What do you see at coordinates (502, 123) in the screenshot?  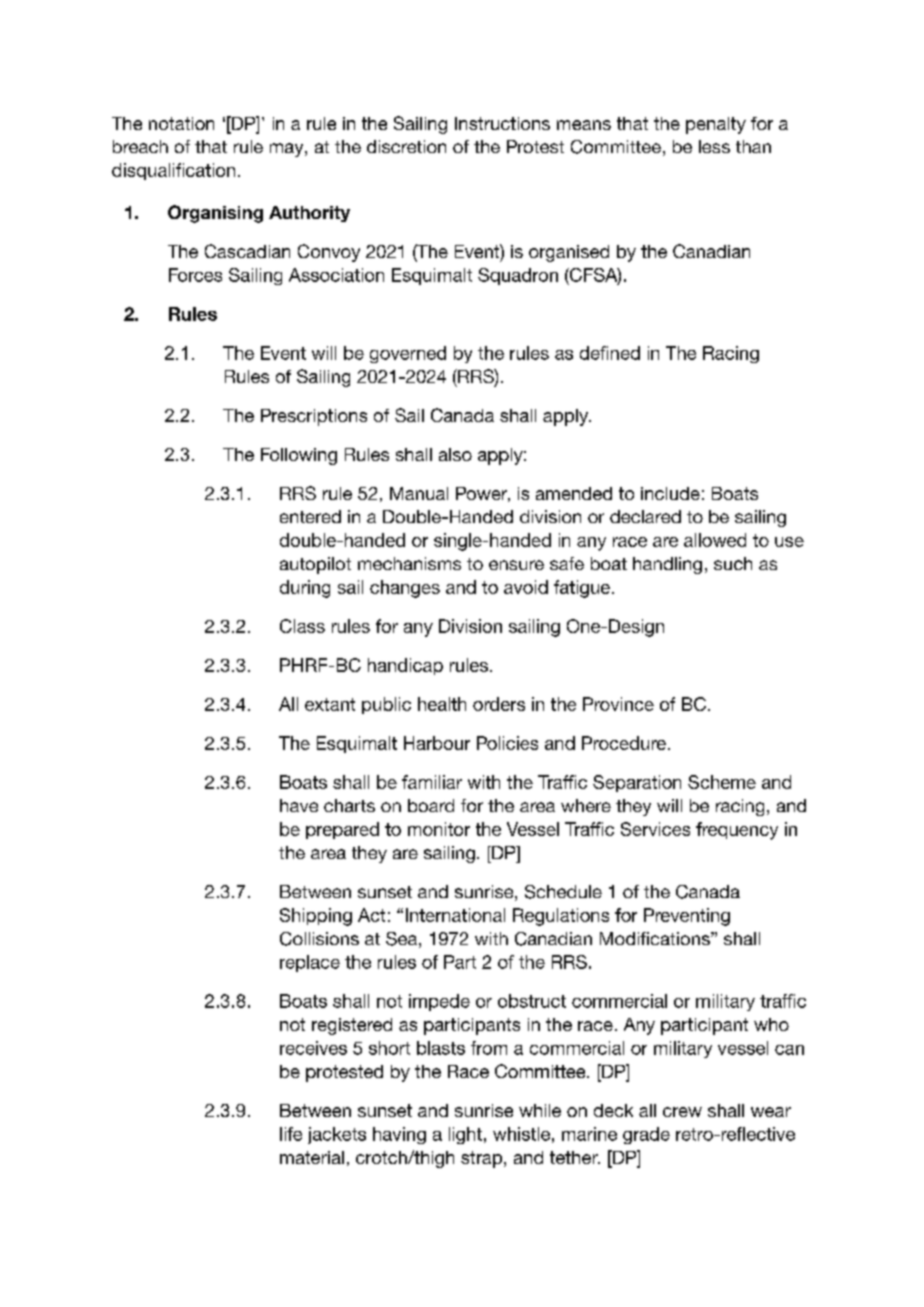 I see `Instructions` at bounding box center [502, 123].
